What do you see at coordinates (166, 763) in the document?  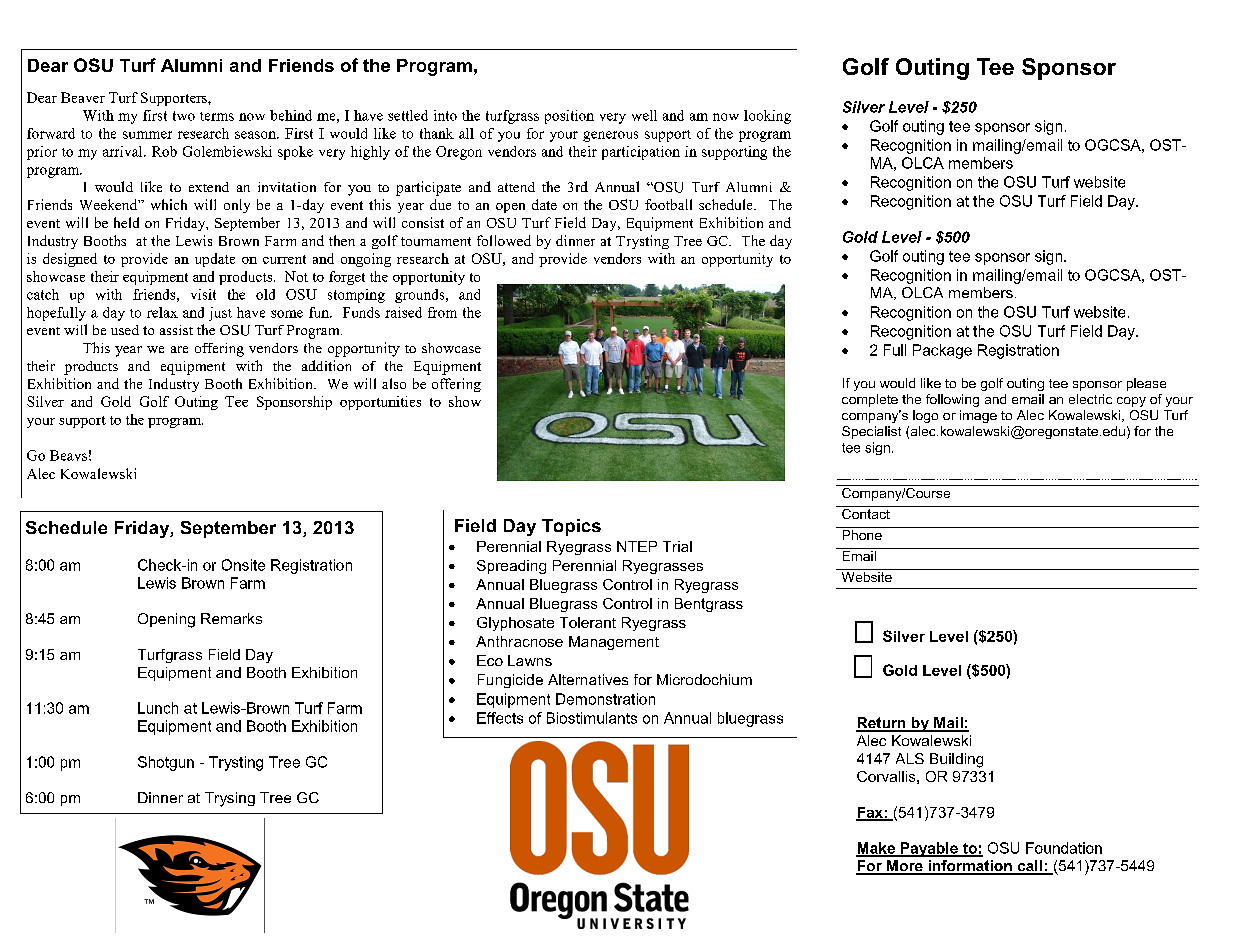 I see `Shotgun` at bounding box center [166, 763].
